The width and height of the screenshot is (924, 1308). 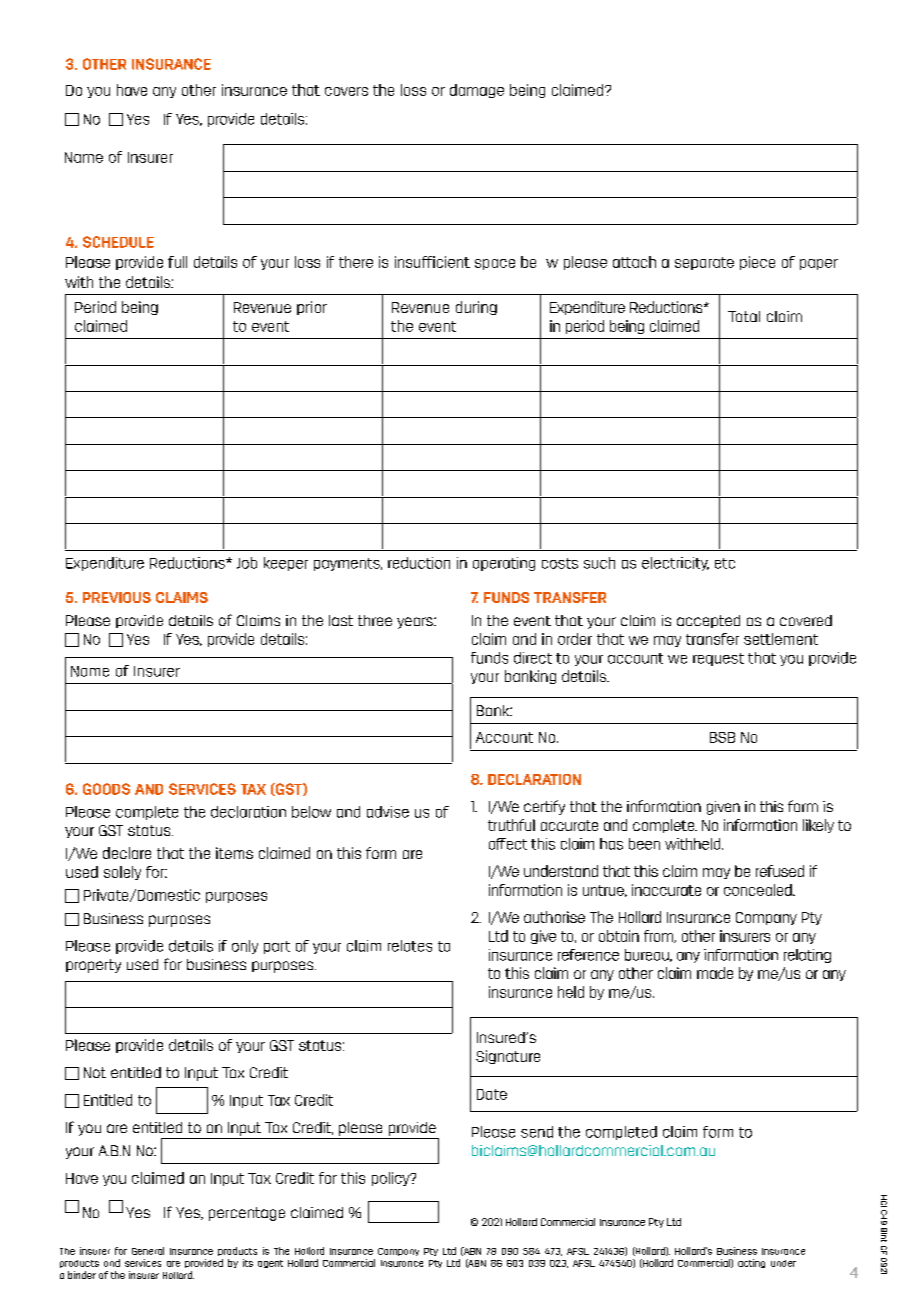 I want to click on PREVIOUS, so click(x=117, y=597).
